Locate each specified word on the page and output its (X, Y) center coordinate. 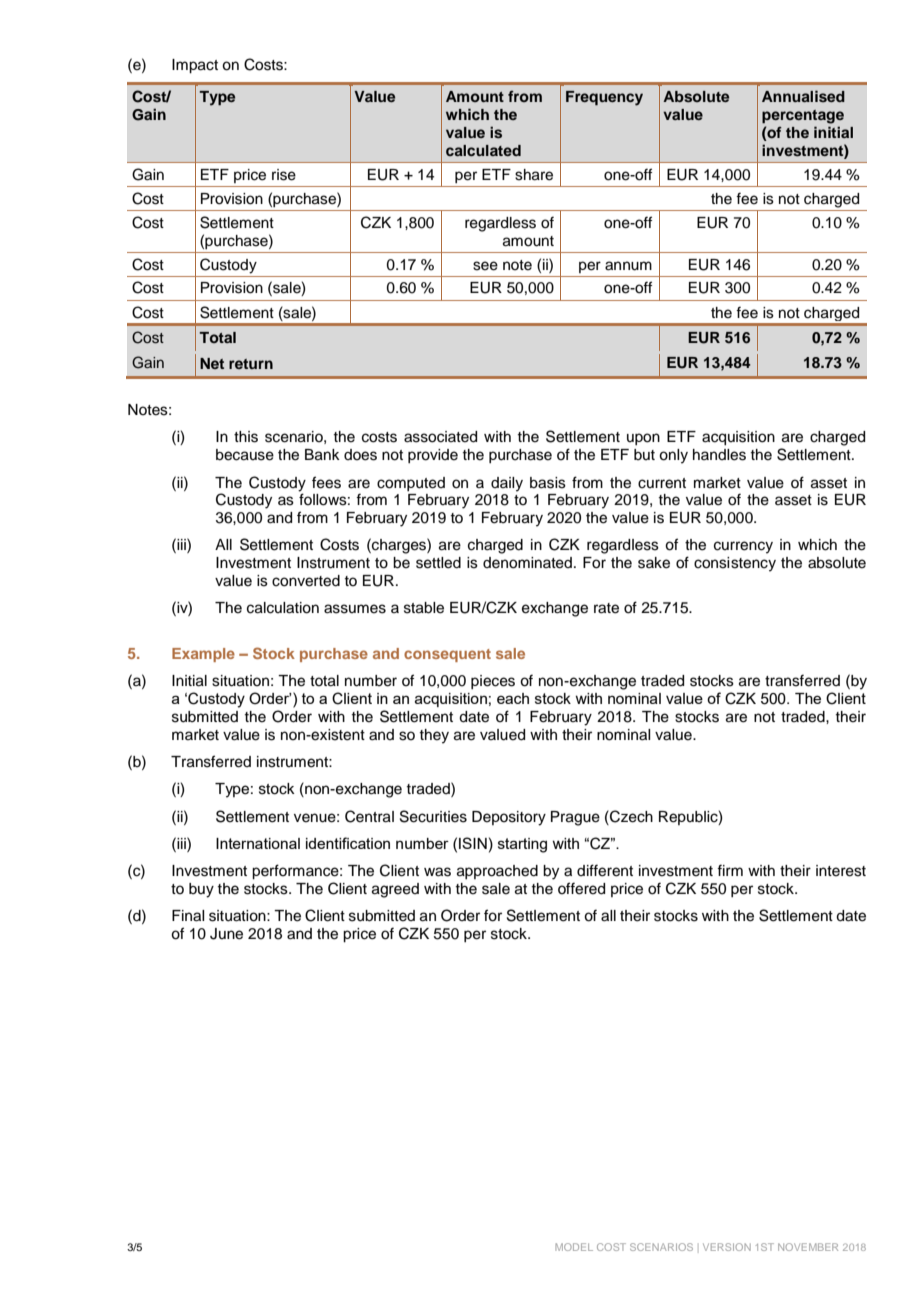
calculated (483, 150)
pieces (493, 682)
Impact (195, 66)
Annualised (803, 96)
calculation (283, 608)
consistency (735, 564)
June (226, 934)
